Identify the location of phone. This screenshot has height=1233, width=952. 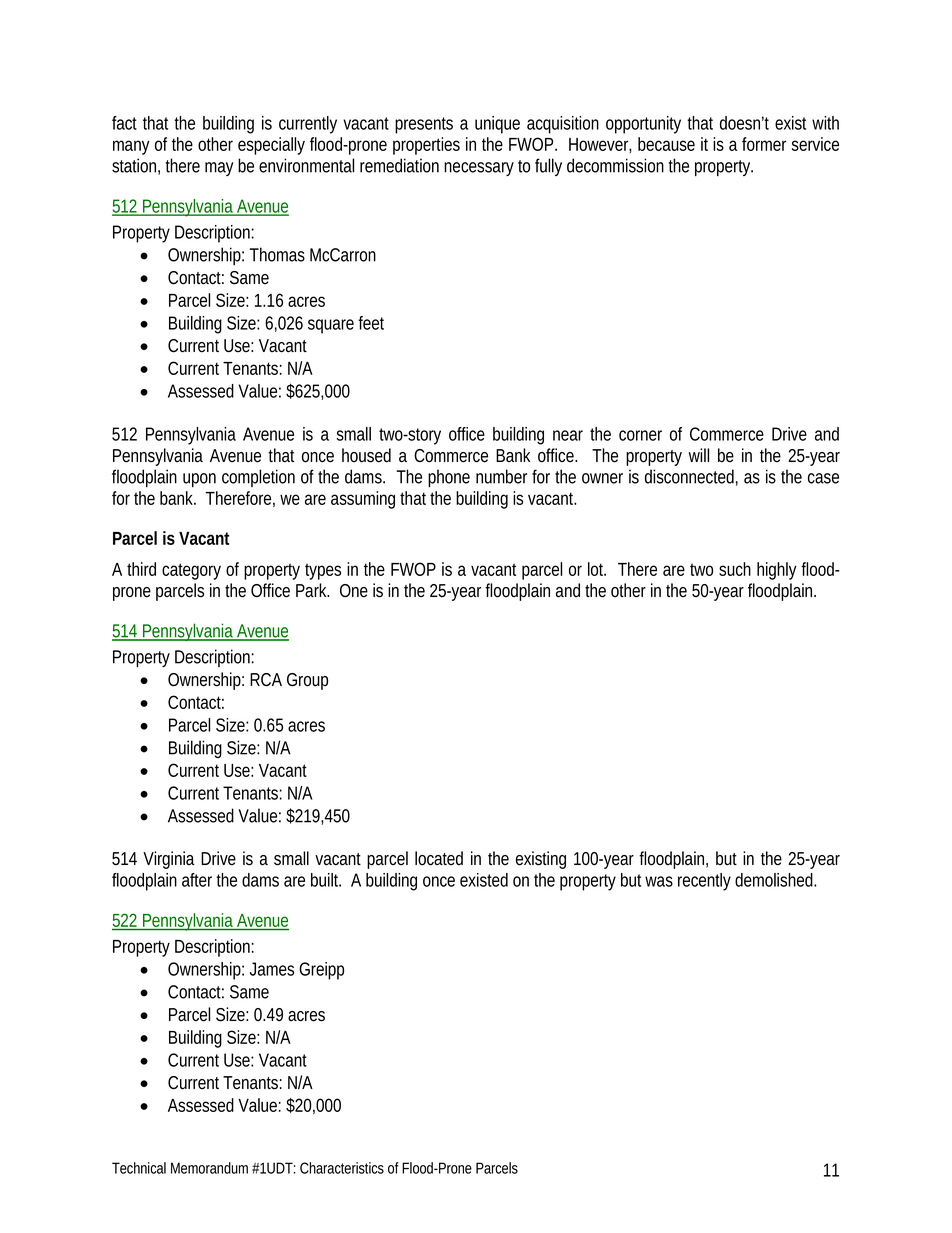
(449, 478).
